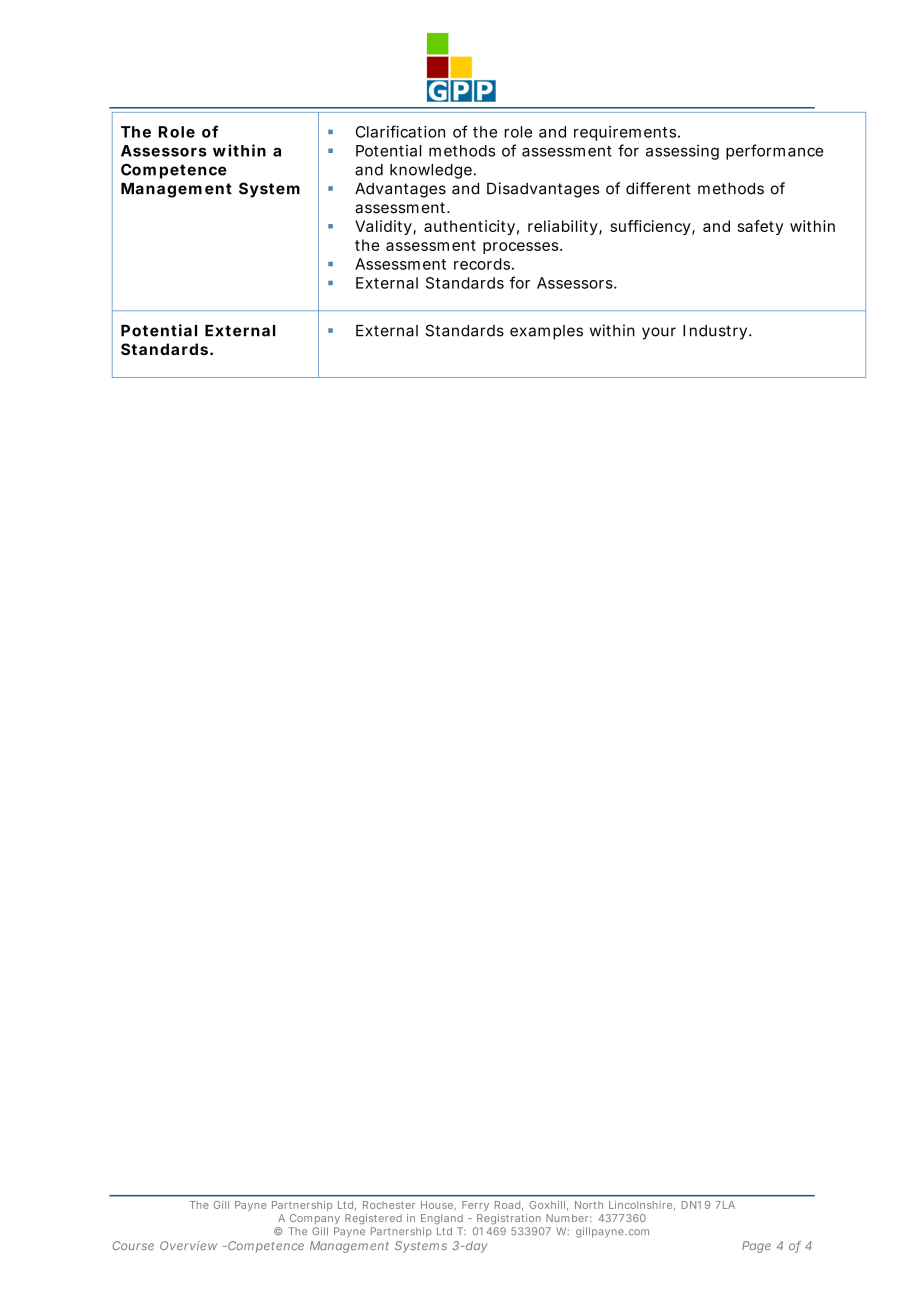 The height and width of the screenshot is (1308, 924). What do you see at coordinates (682, 152) in the screenshot?
I see `assessing` at bounding box center [682, 152].
